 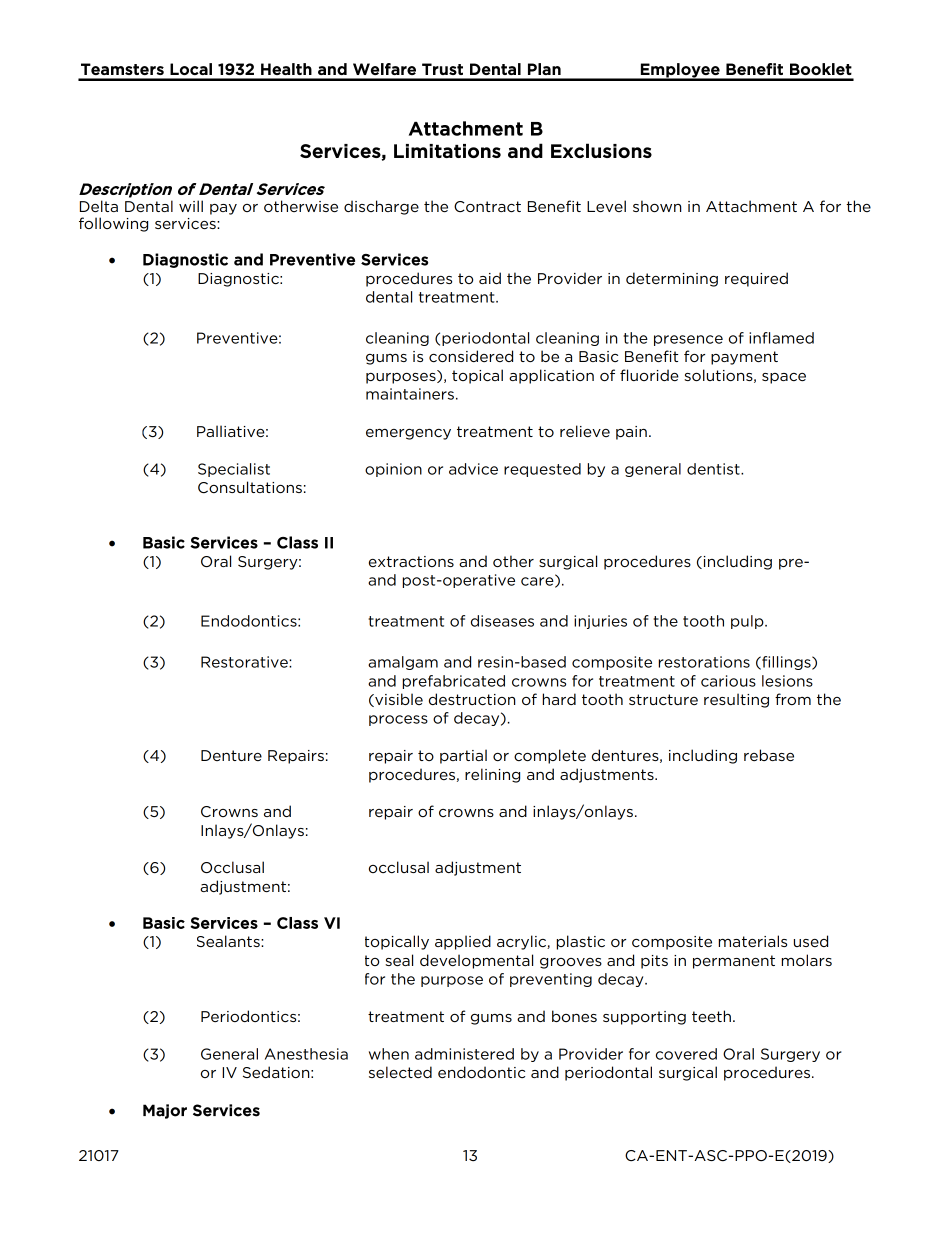 What do you see at coordinates (245, 662) in the document?
I see `Restorative` at bounding box center [245, 662].
